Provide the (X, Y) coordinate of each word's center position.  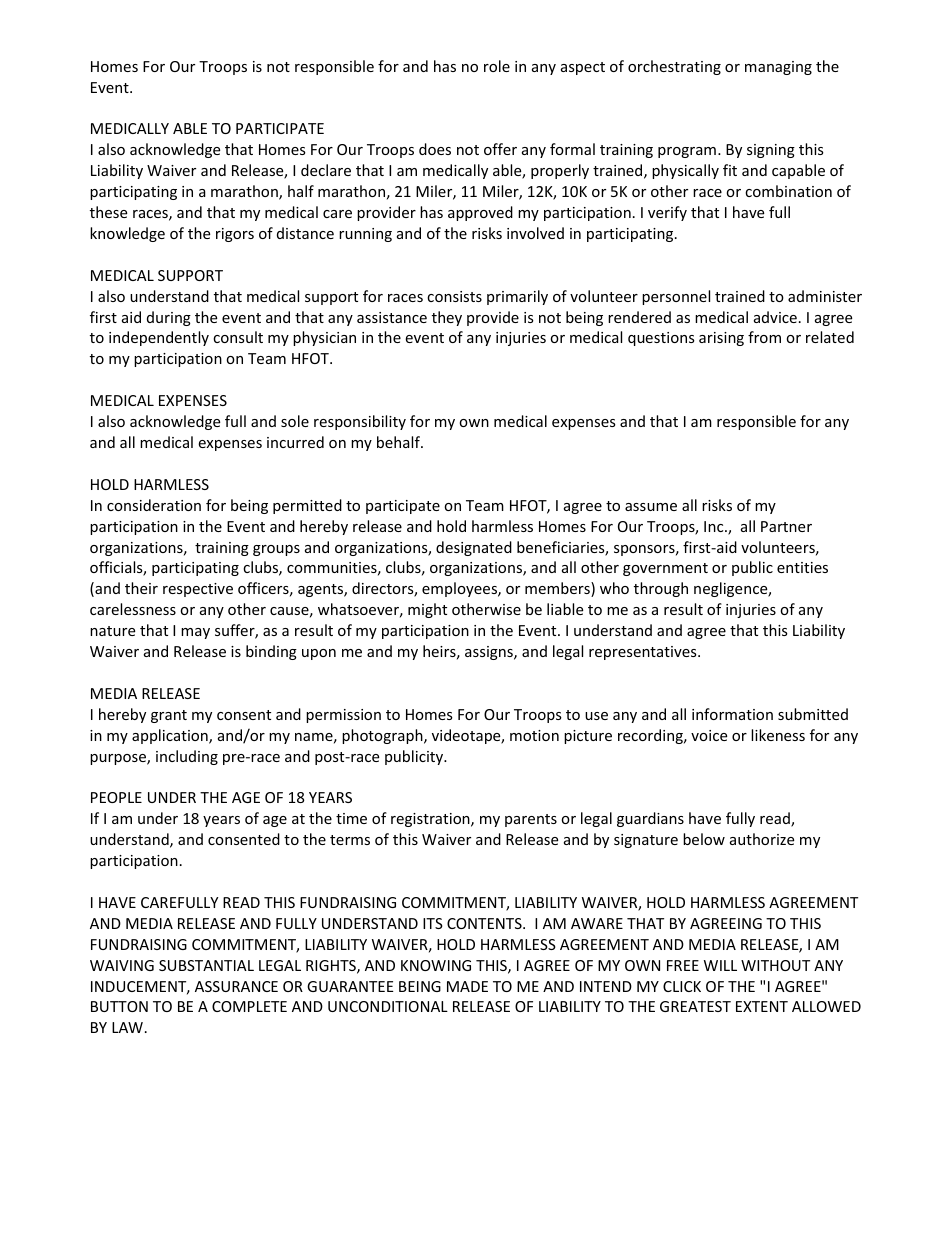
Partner (786, 526)
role (497, 66)
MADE (467, 986)
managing (778, 68)
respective (198, 590)
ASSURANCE (236, 986)
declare (326, 170)
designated (474, 548)
